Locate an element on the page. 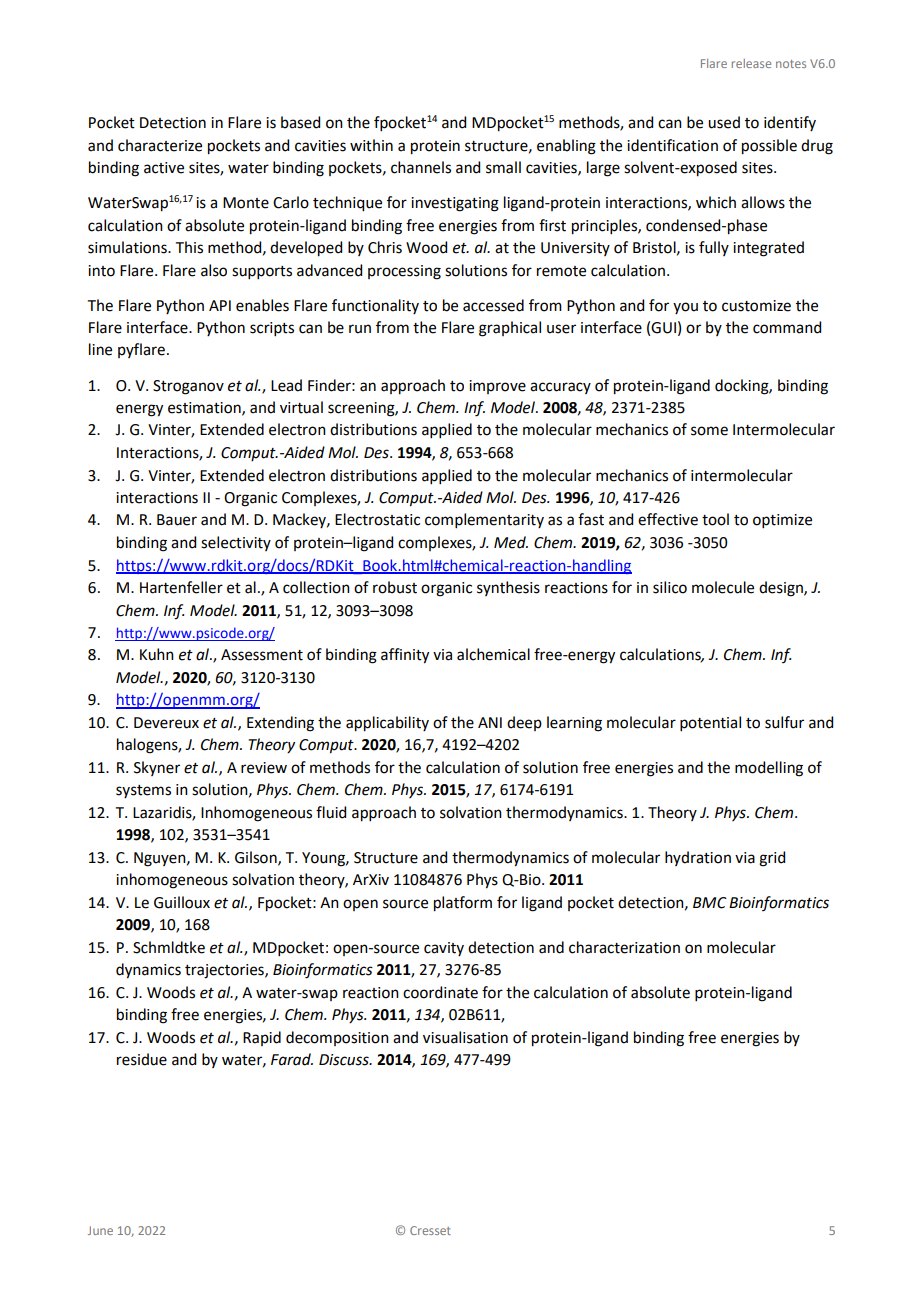 The image size is (924, 1308). channels is located at coordinates (421, 167).
